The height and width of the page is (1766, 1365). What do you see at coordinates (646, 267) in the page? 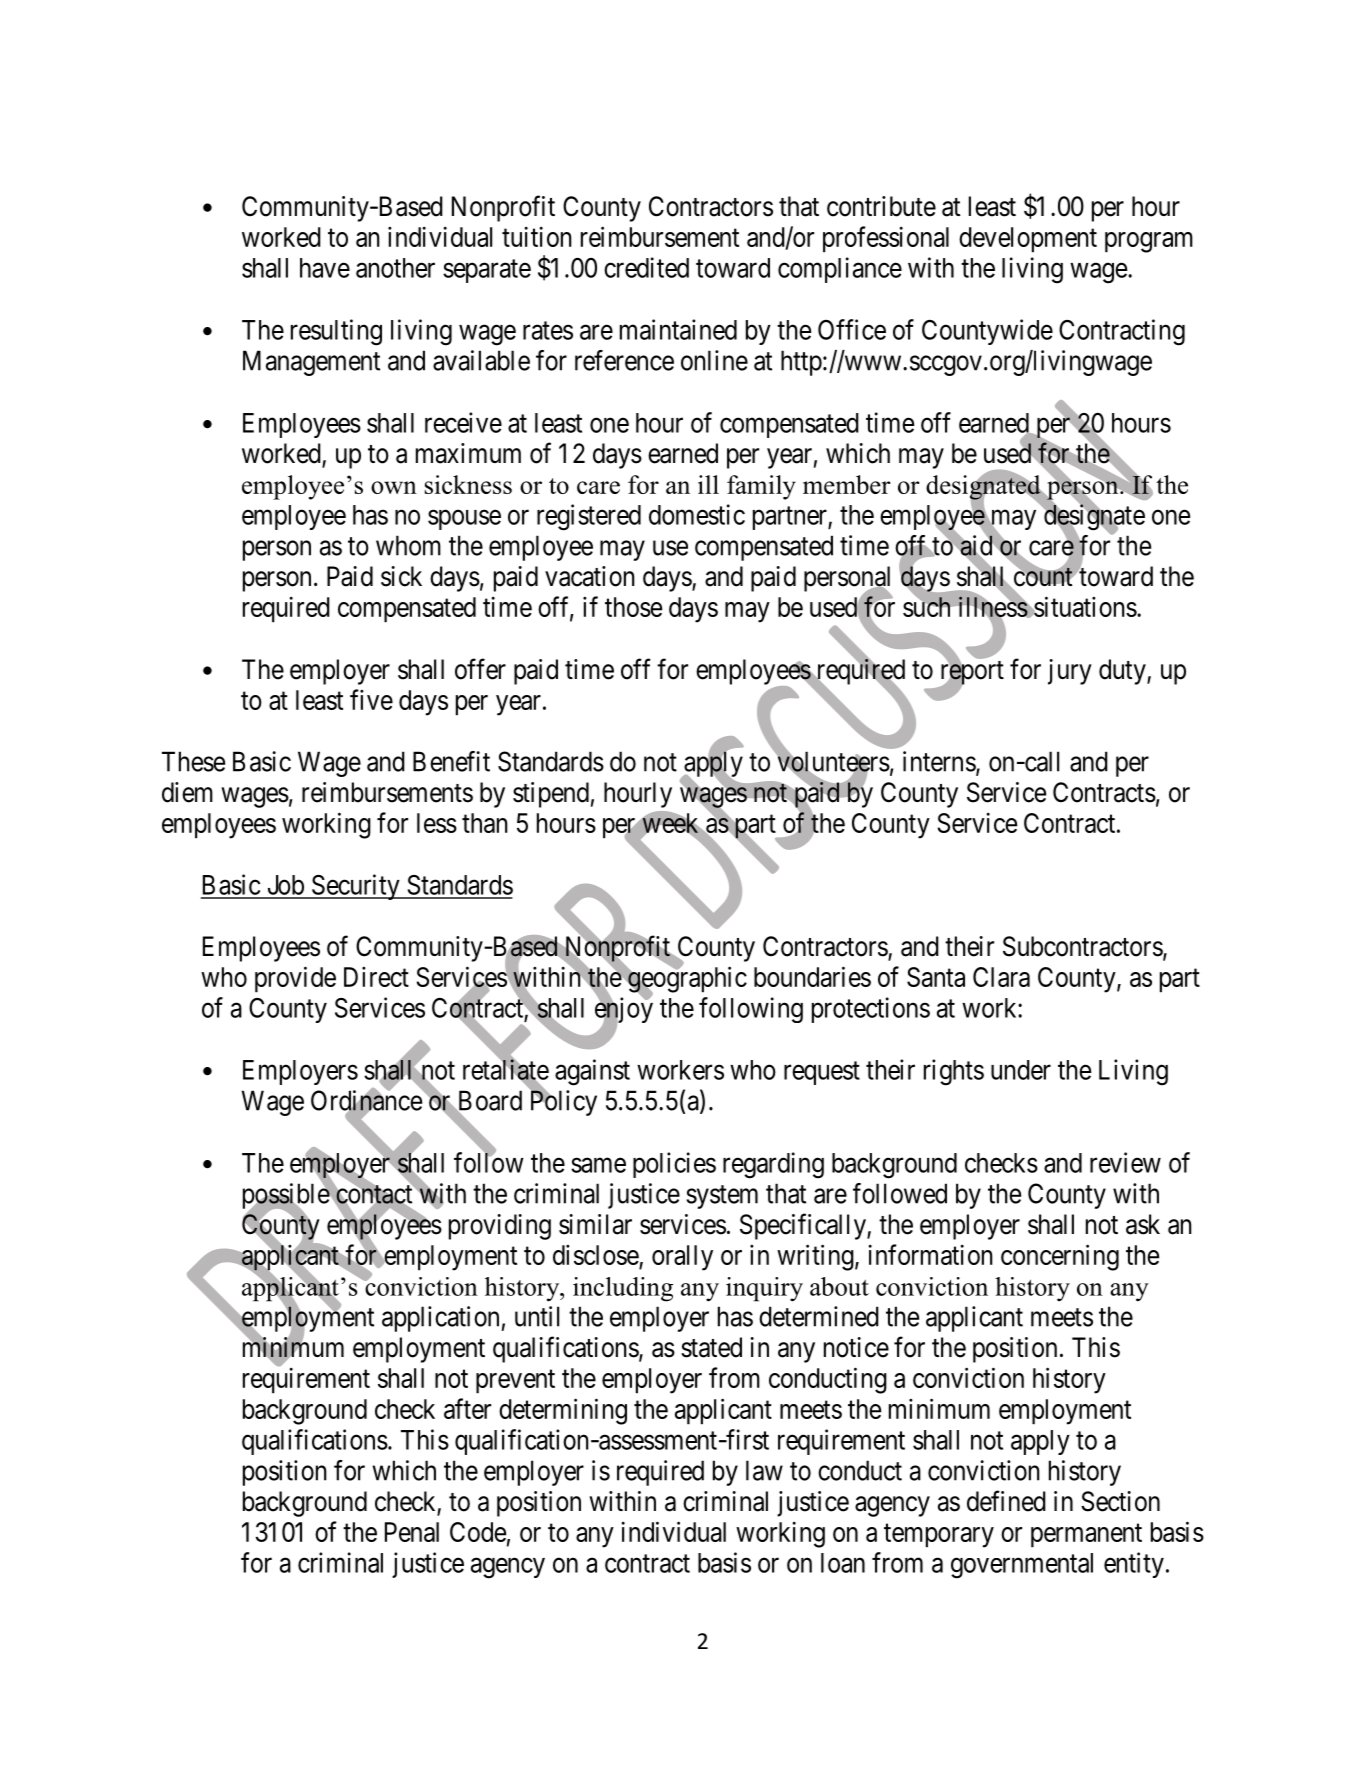
I see `credited` at bounding box center [646, 267].
